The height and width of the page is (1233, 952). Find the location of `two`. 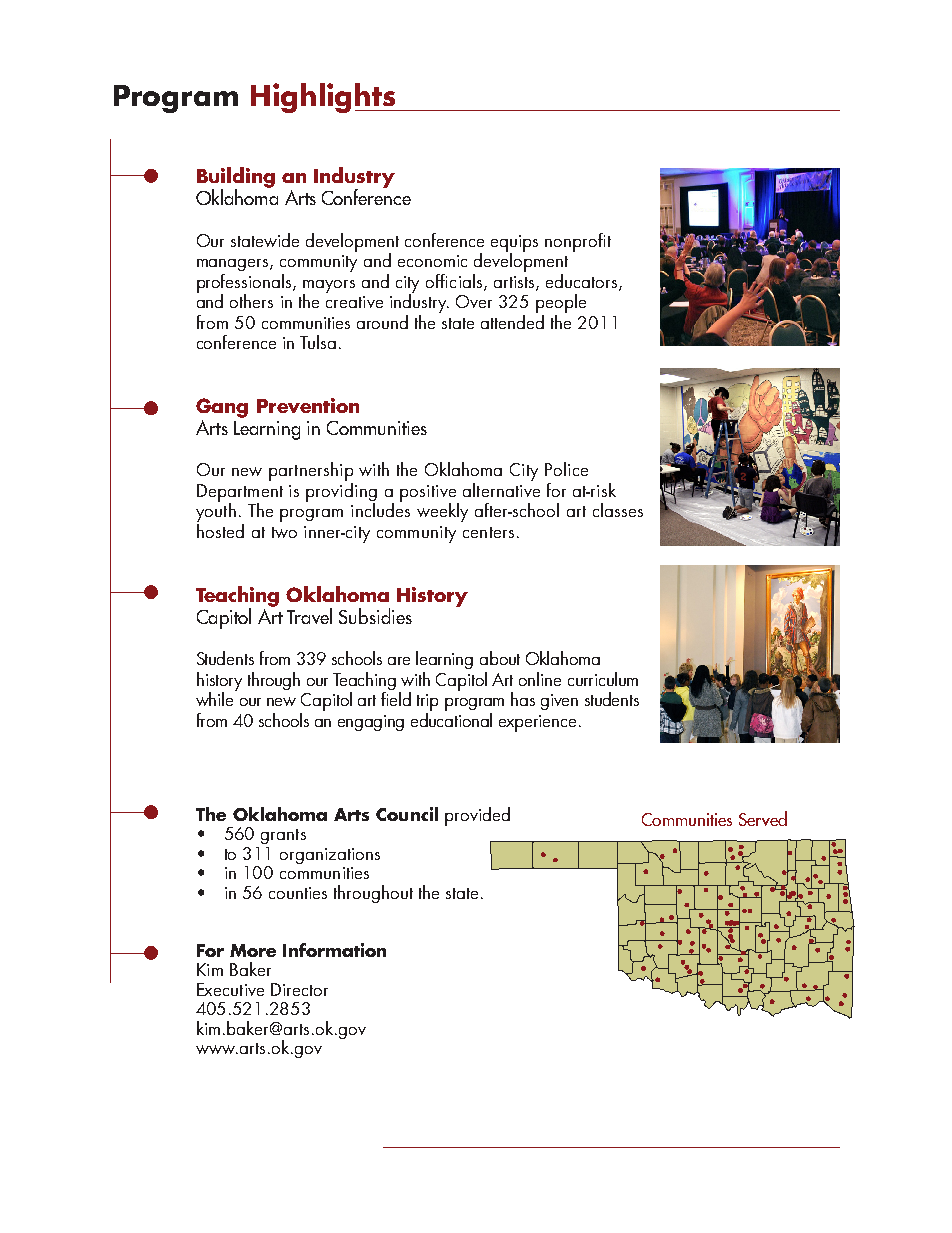

two is located at coordinates (284, 532).
